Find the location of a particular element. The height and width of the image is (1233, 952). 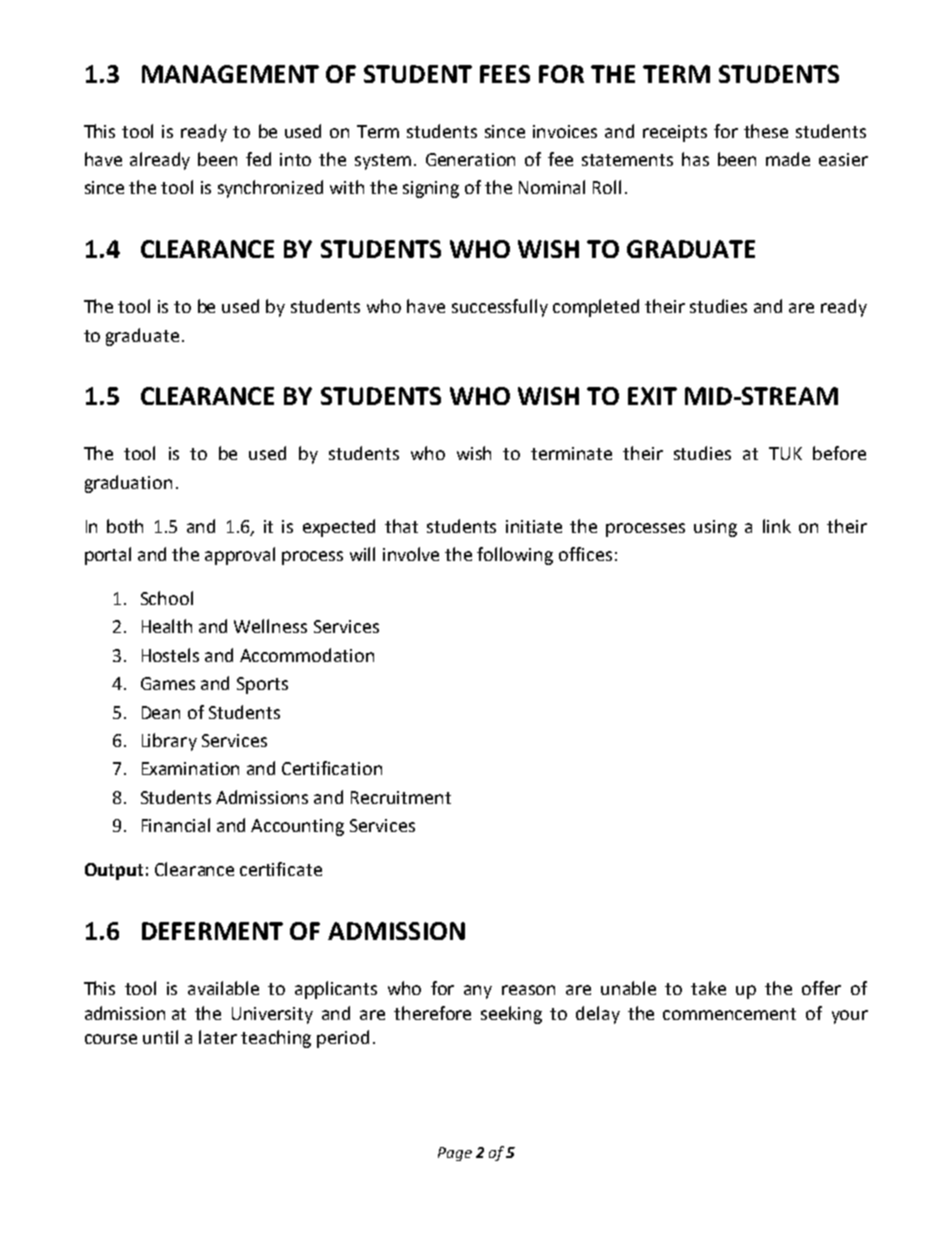

later is located at coordinates (218, 1037).
